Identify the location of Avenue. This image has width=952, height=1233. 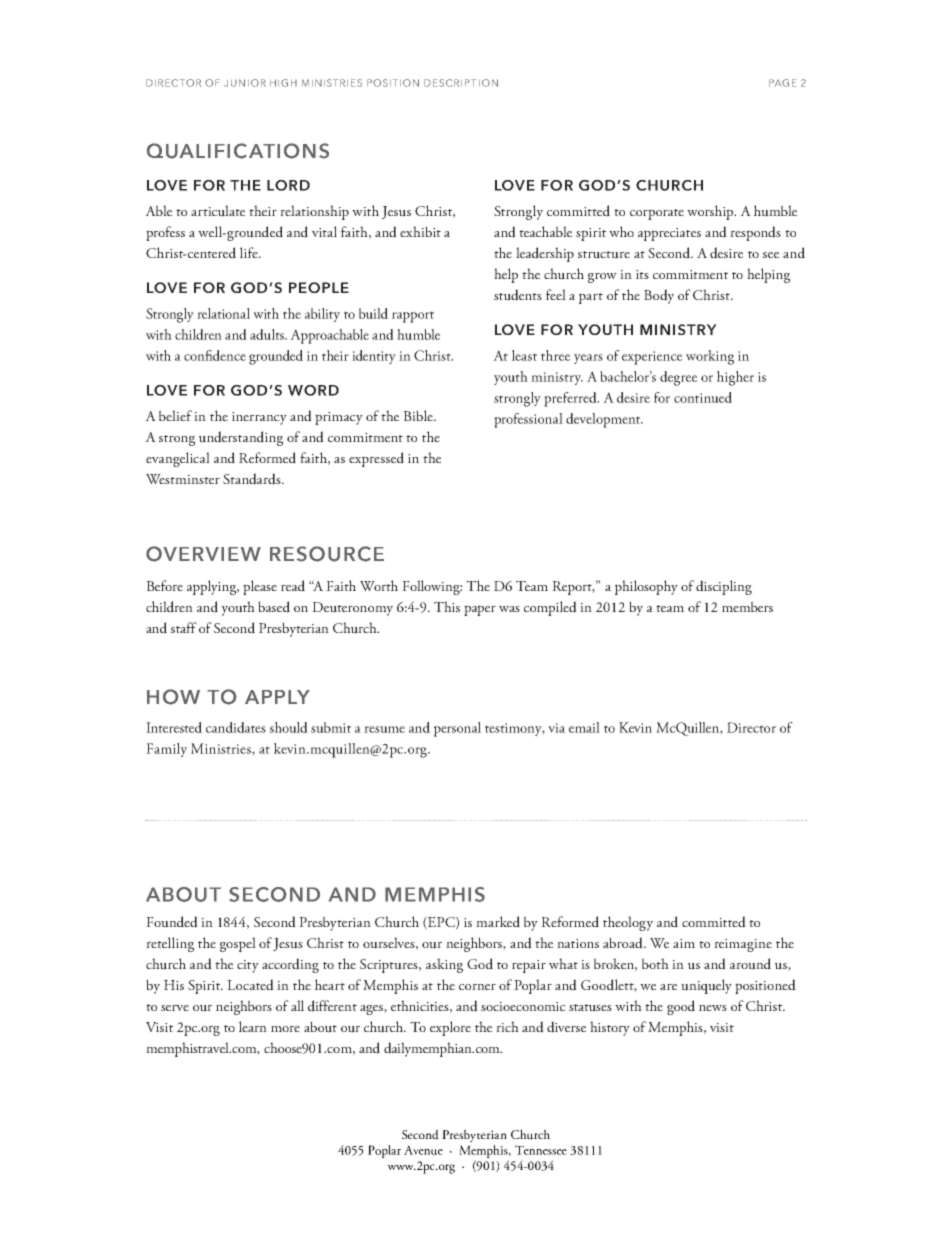
(423, 1150).
